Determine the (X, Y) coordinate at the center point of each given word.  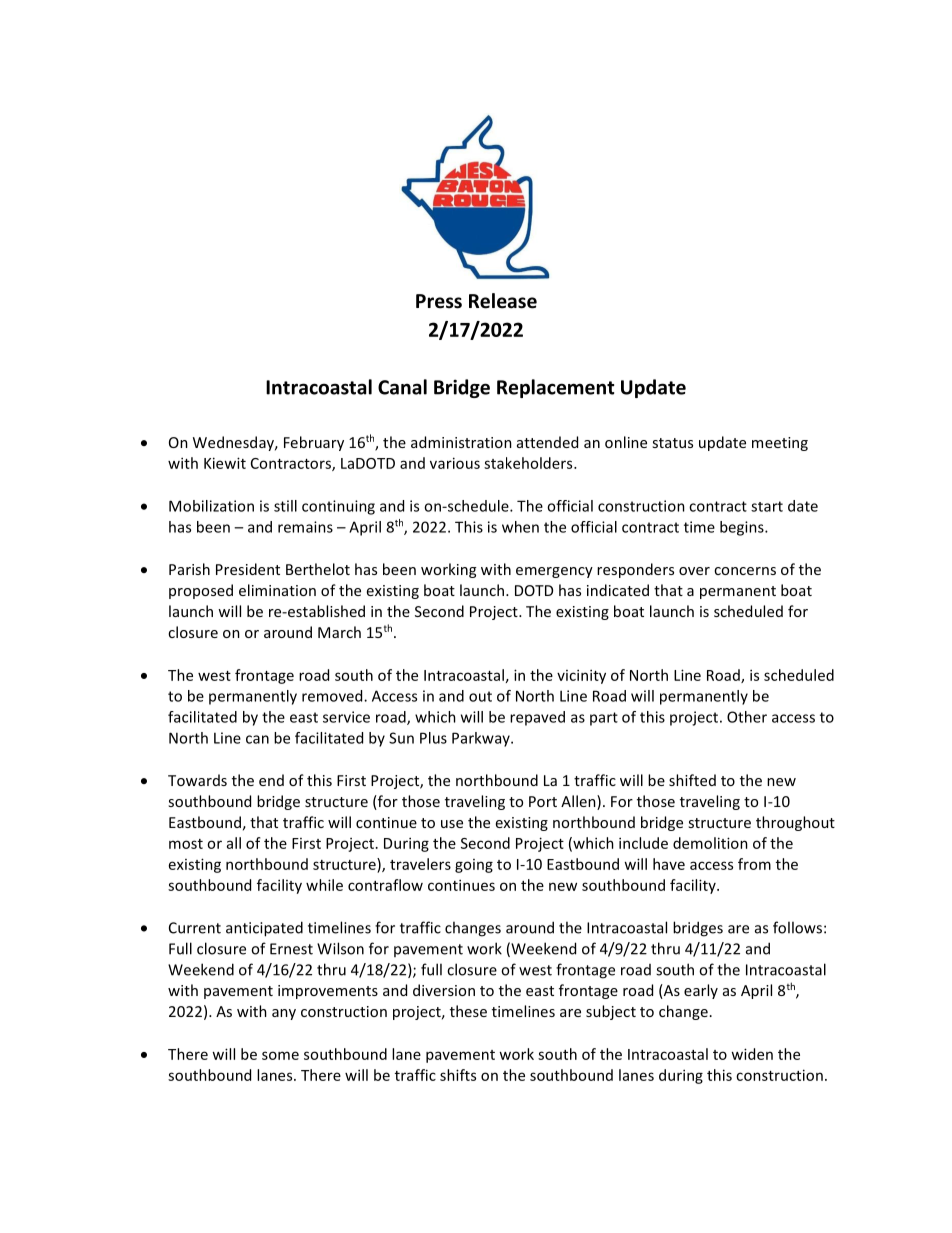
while (324, 885)
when (520, 527)
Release (503, 301)
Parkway (482, 739)
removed (333, 696)
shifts (458, 1075)
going (474, 866)
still (285, 506)
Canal (402, 387)
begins (743, 528)
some (280, 1055)
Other (747, 717)
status (672, 443)
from (754, 864)
